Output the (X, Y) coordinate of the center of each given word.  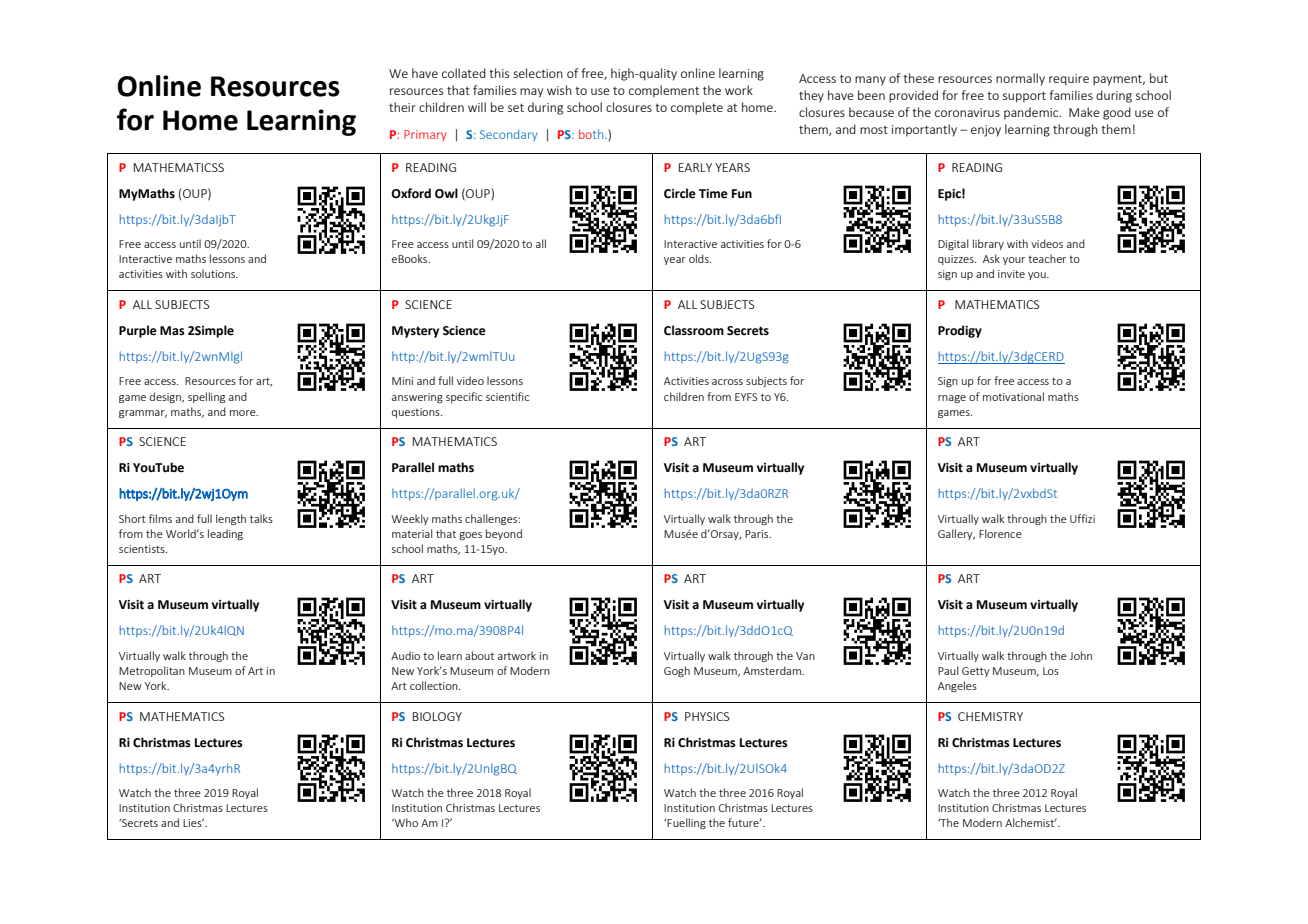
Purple (138, 331)
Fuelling (686, 823)
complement (664, 91)
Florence (1000, 533)
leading (225, 534)
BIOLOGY (437, 716)
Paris (758, 534)
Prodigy (960, 331)
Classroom (694, 330)
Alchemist (1031, 822)
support (1024, 97)
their (402, 107)
